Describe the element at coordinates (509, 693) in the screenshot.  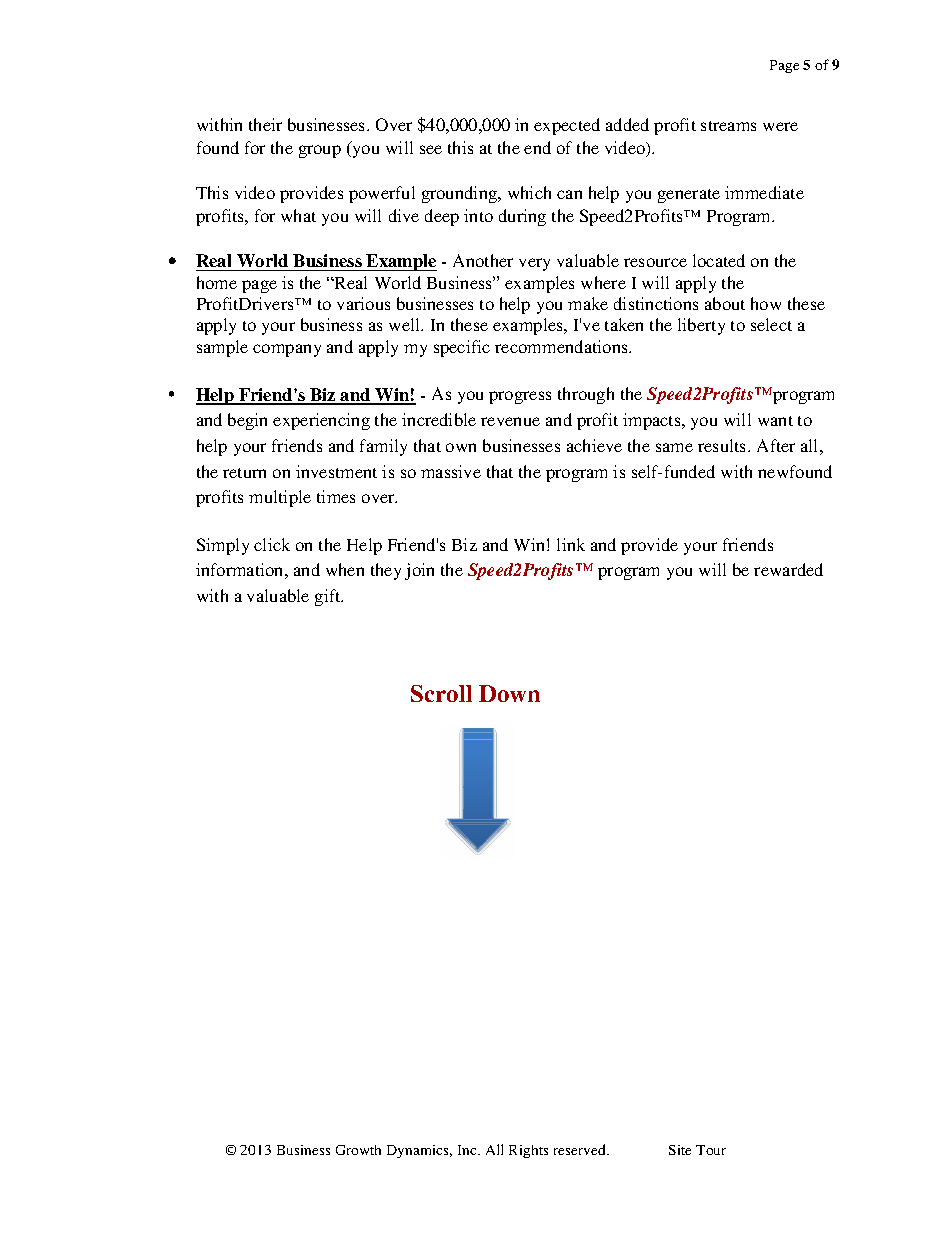
I see `Down` at that location.
